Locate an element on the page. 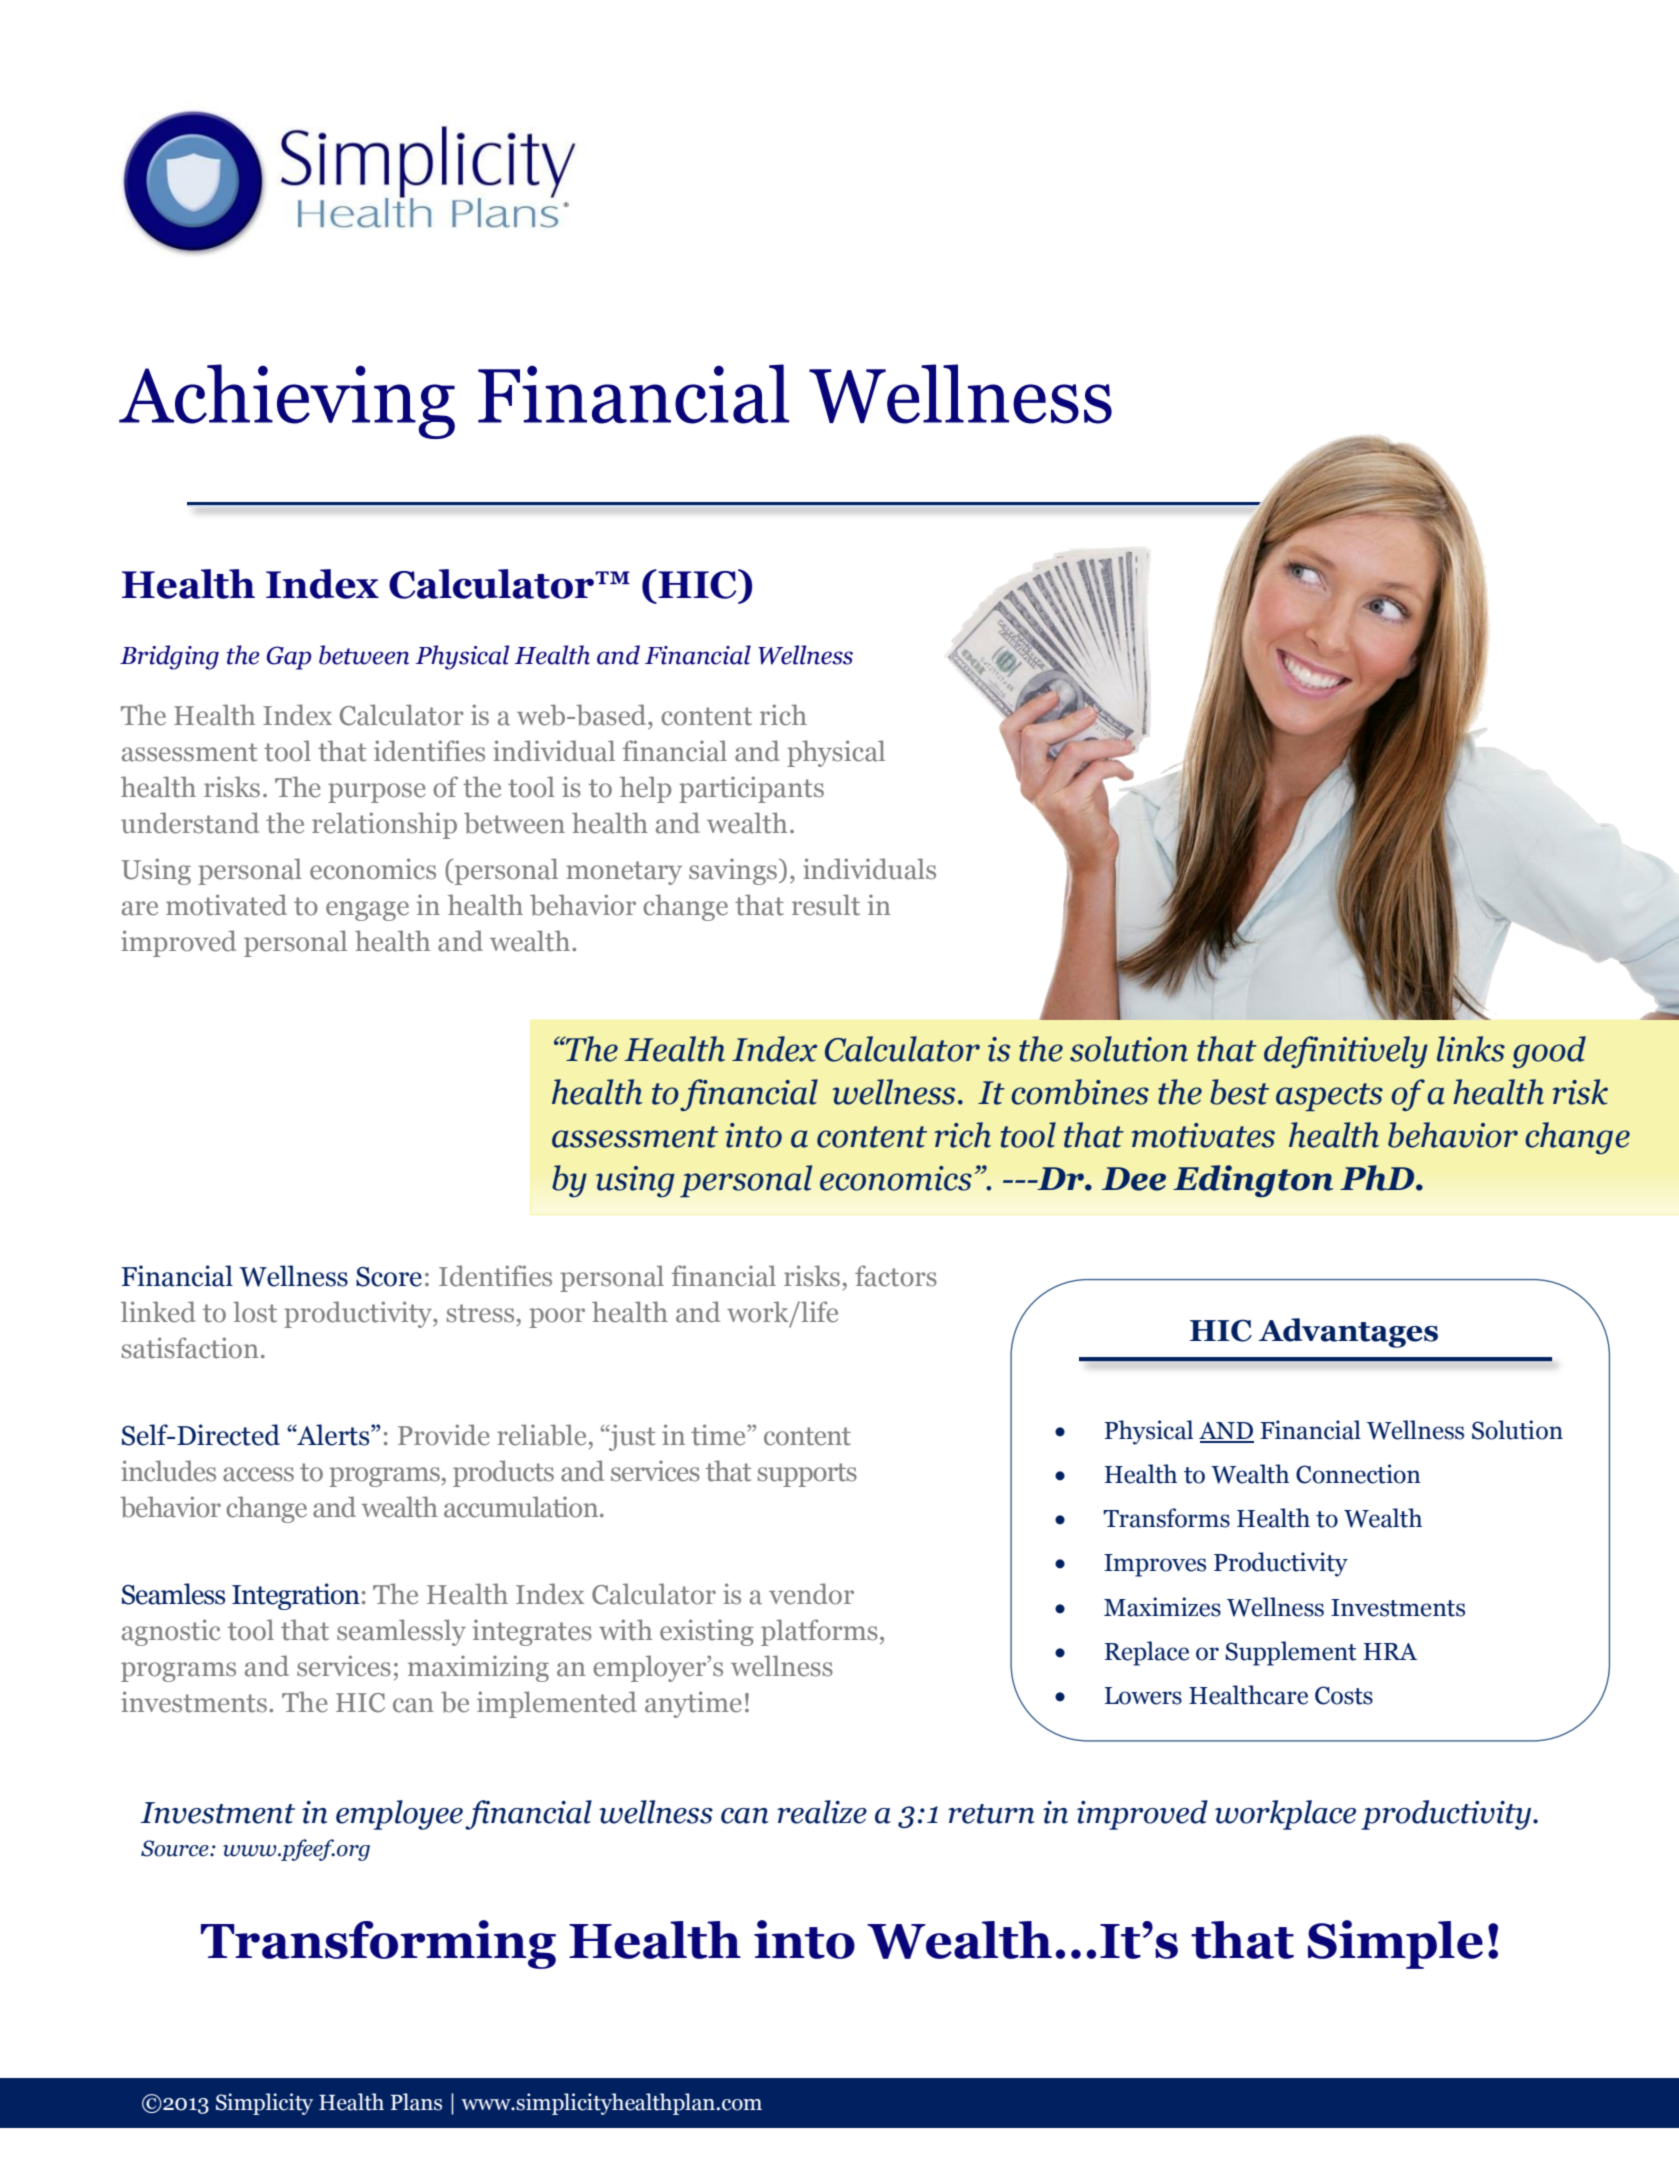  Score is located at coordinates (389, 1277).
